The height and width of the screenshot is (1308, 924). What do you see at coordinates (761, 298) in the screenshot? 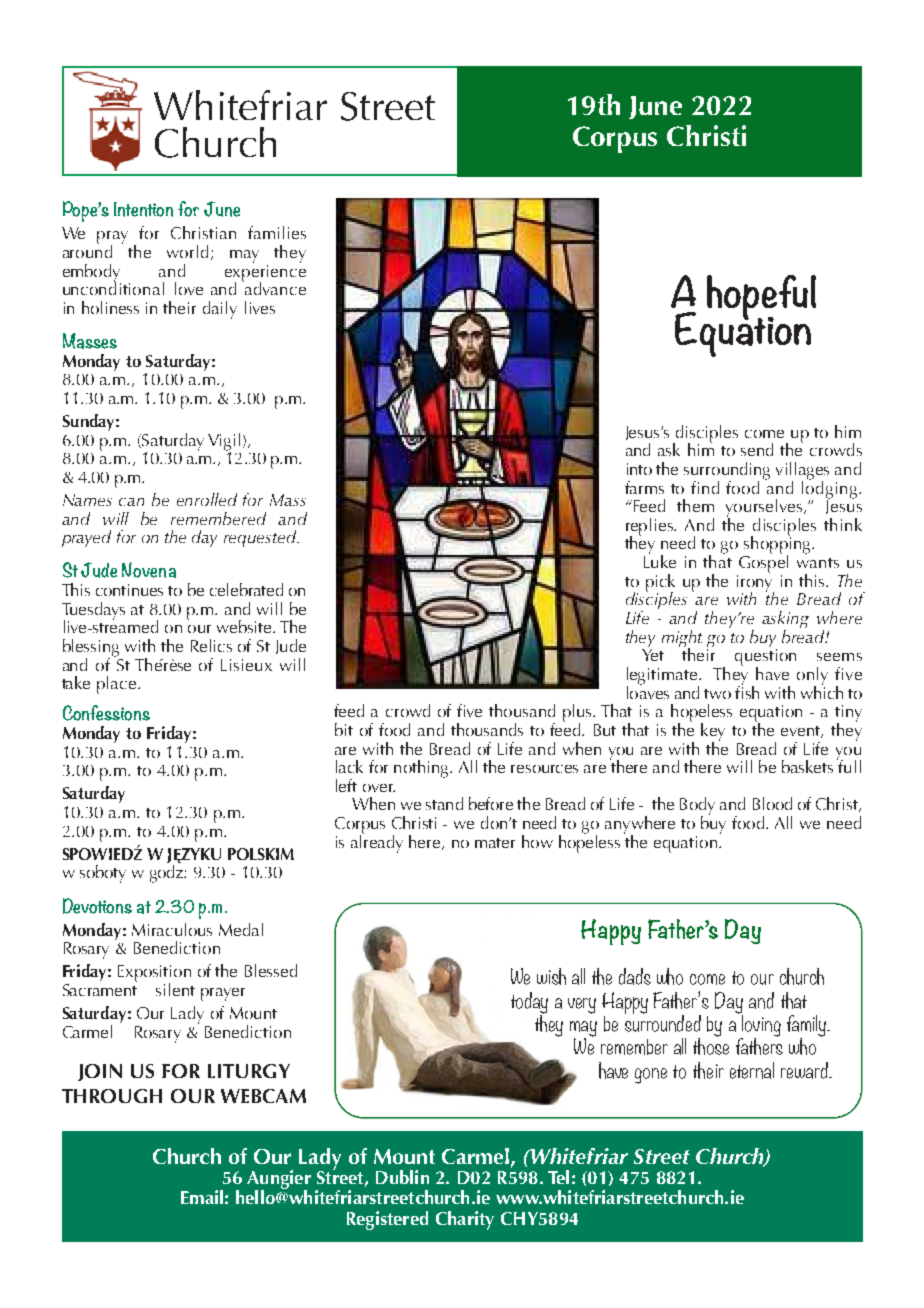
I see `hopeful` at bounding box center [761, 298].
